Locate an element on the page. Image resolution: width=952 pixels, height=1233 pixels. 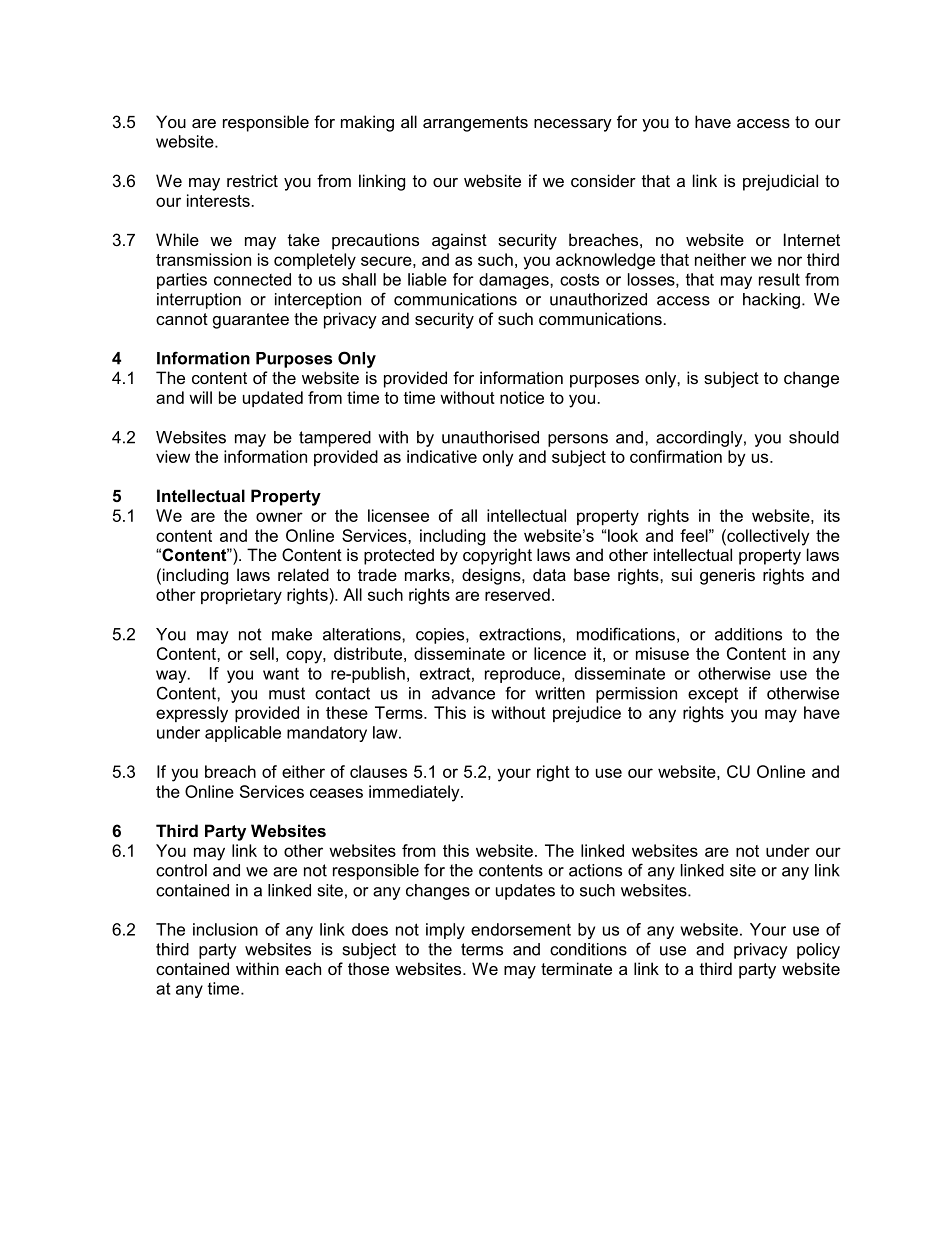
endorsement is located at coordinates (521, 929).
